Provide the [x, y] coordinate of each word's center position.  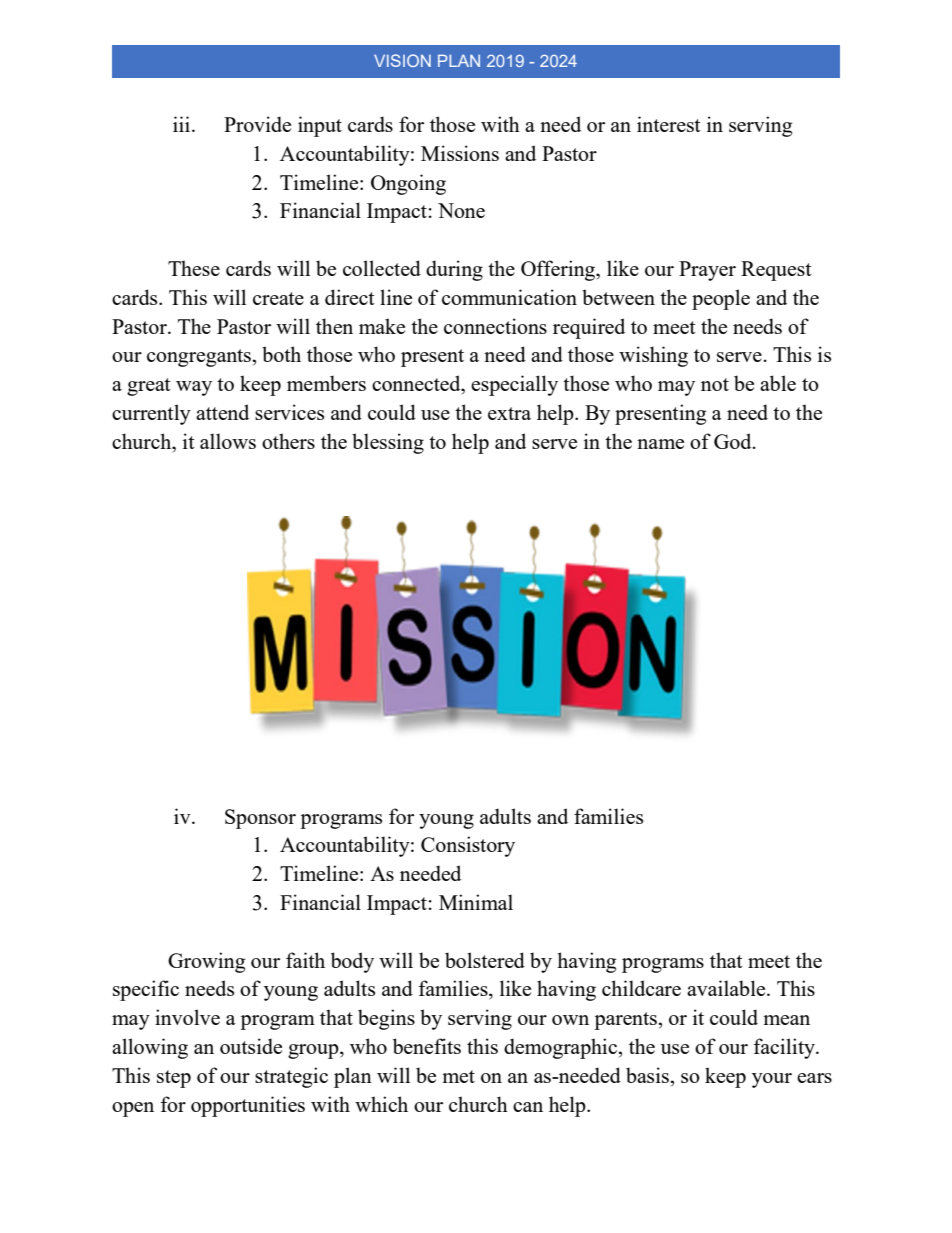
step [174, 1079]
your [772, 1080]
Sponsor [260, 819]
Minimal [476, 902]
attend [222, 412]
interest [669, 124]
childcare [641, 988]
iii [183, 124]
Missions [460, 153]
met [458, 1076]
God [734, 441]
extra [509, 413]
